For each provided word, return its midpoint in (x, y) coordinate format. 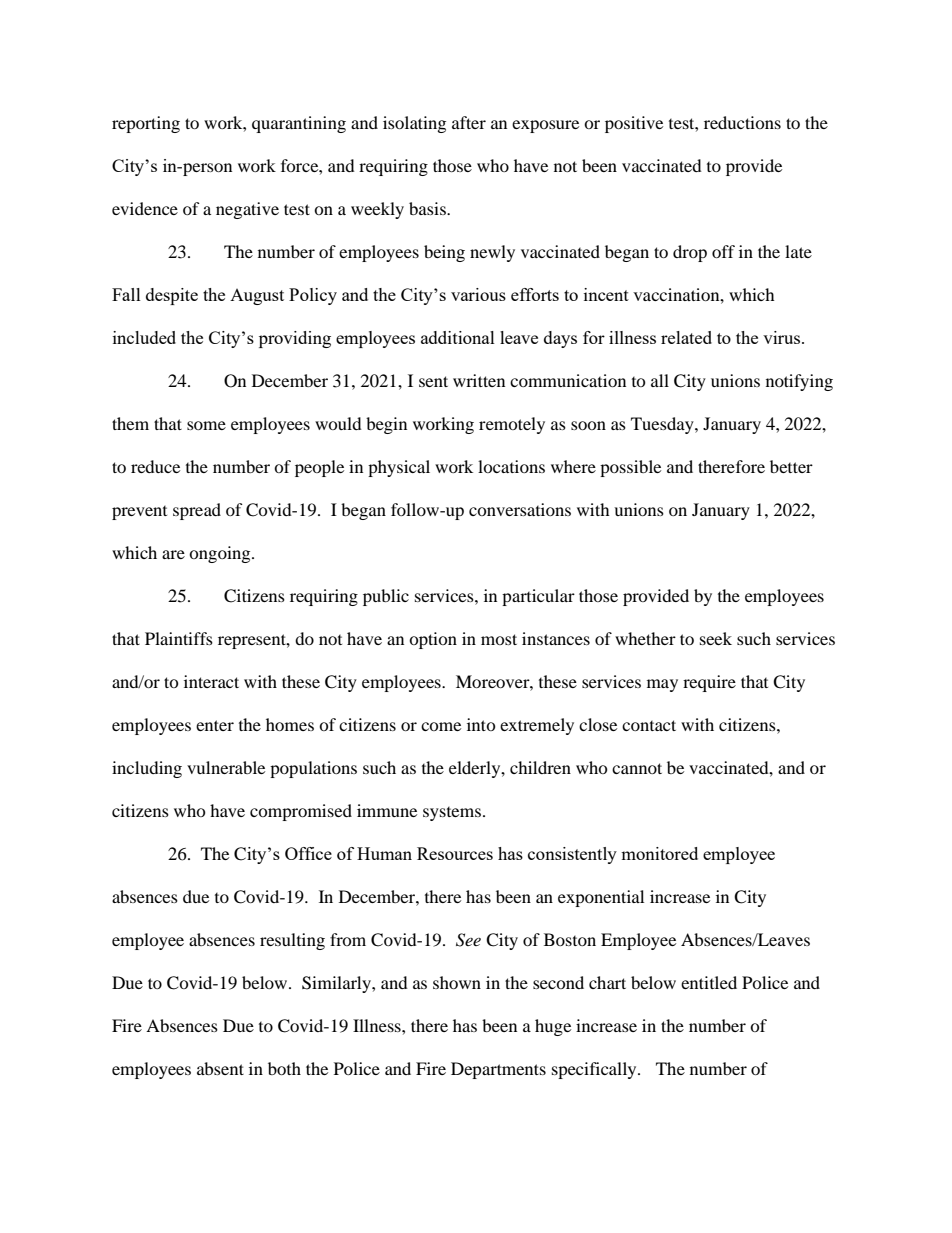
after (469, 122)
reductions (742, 122)
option (433, 640)
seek (716, 638)
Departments (498, 1070)
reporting (146, 124)
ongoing (221, 554)
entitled (709, 982)
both (284, 1068)
